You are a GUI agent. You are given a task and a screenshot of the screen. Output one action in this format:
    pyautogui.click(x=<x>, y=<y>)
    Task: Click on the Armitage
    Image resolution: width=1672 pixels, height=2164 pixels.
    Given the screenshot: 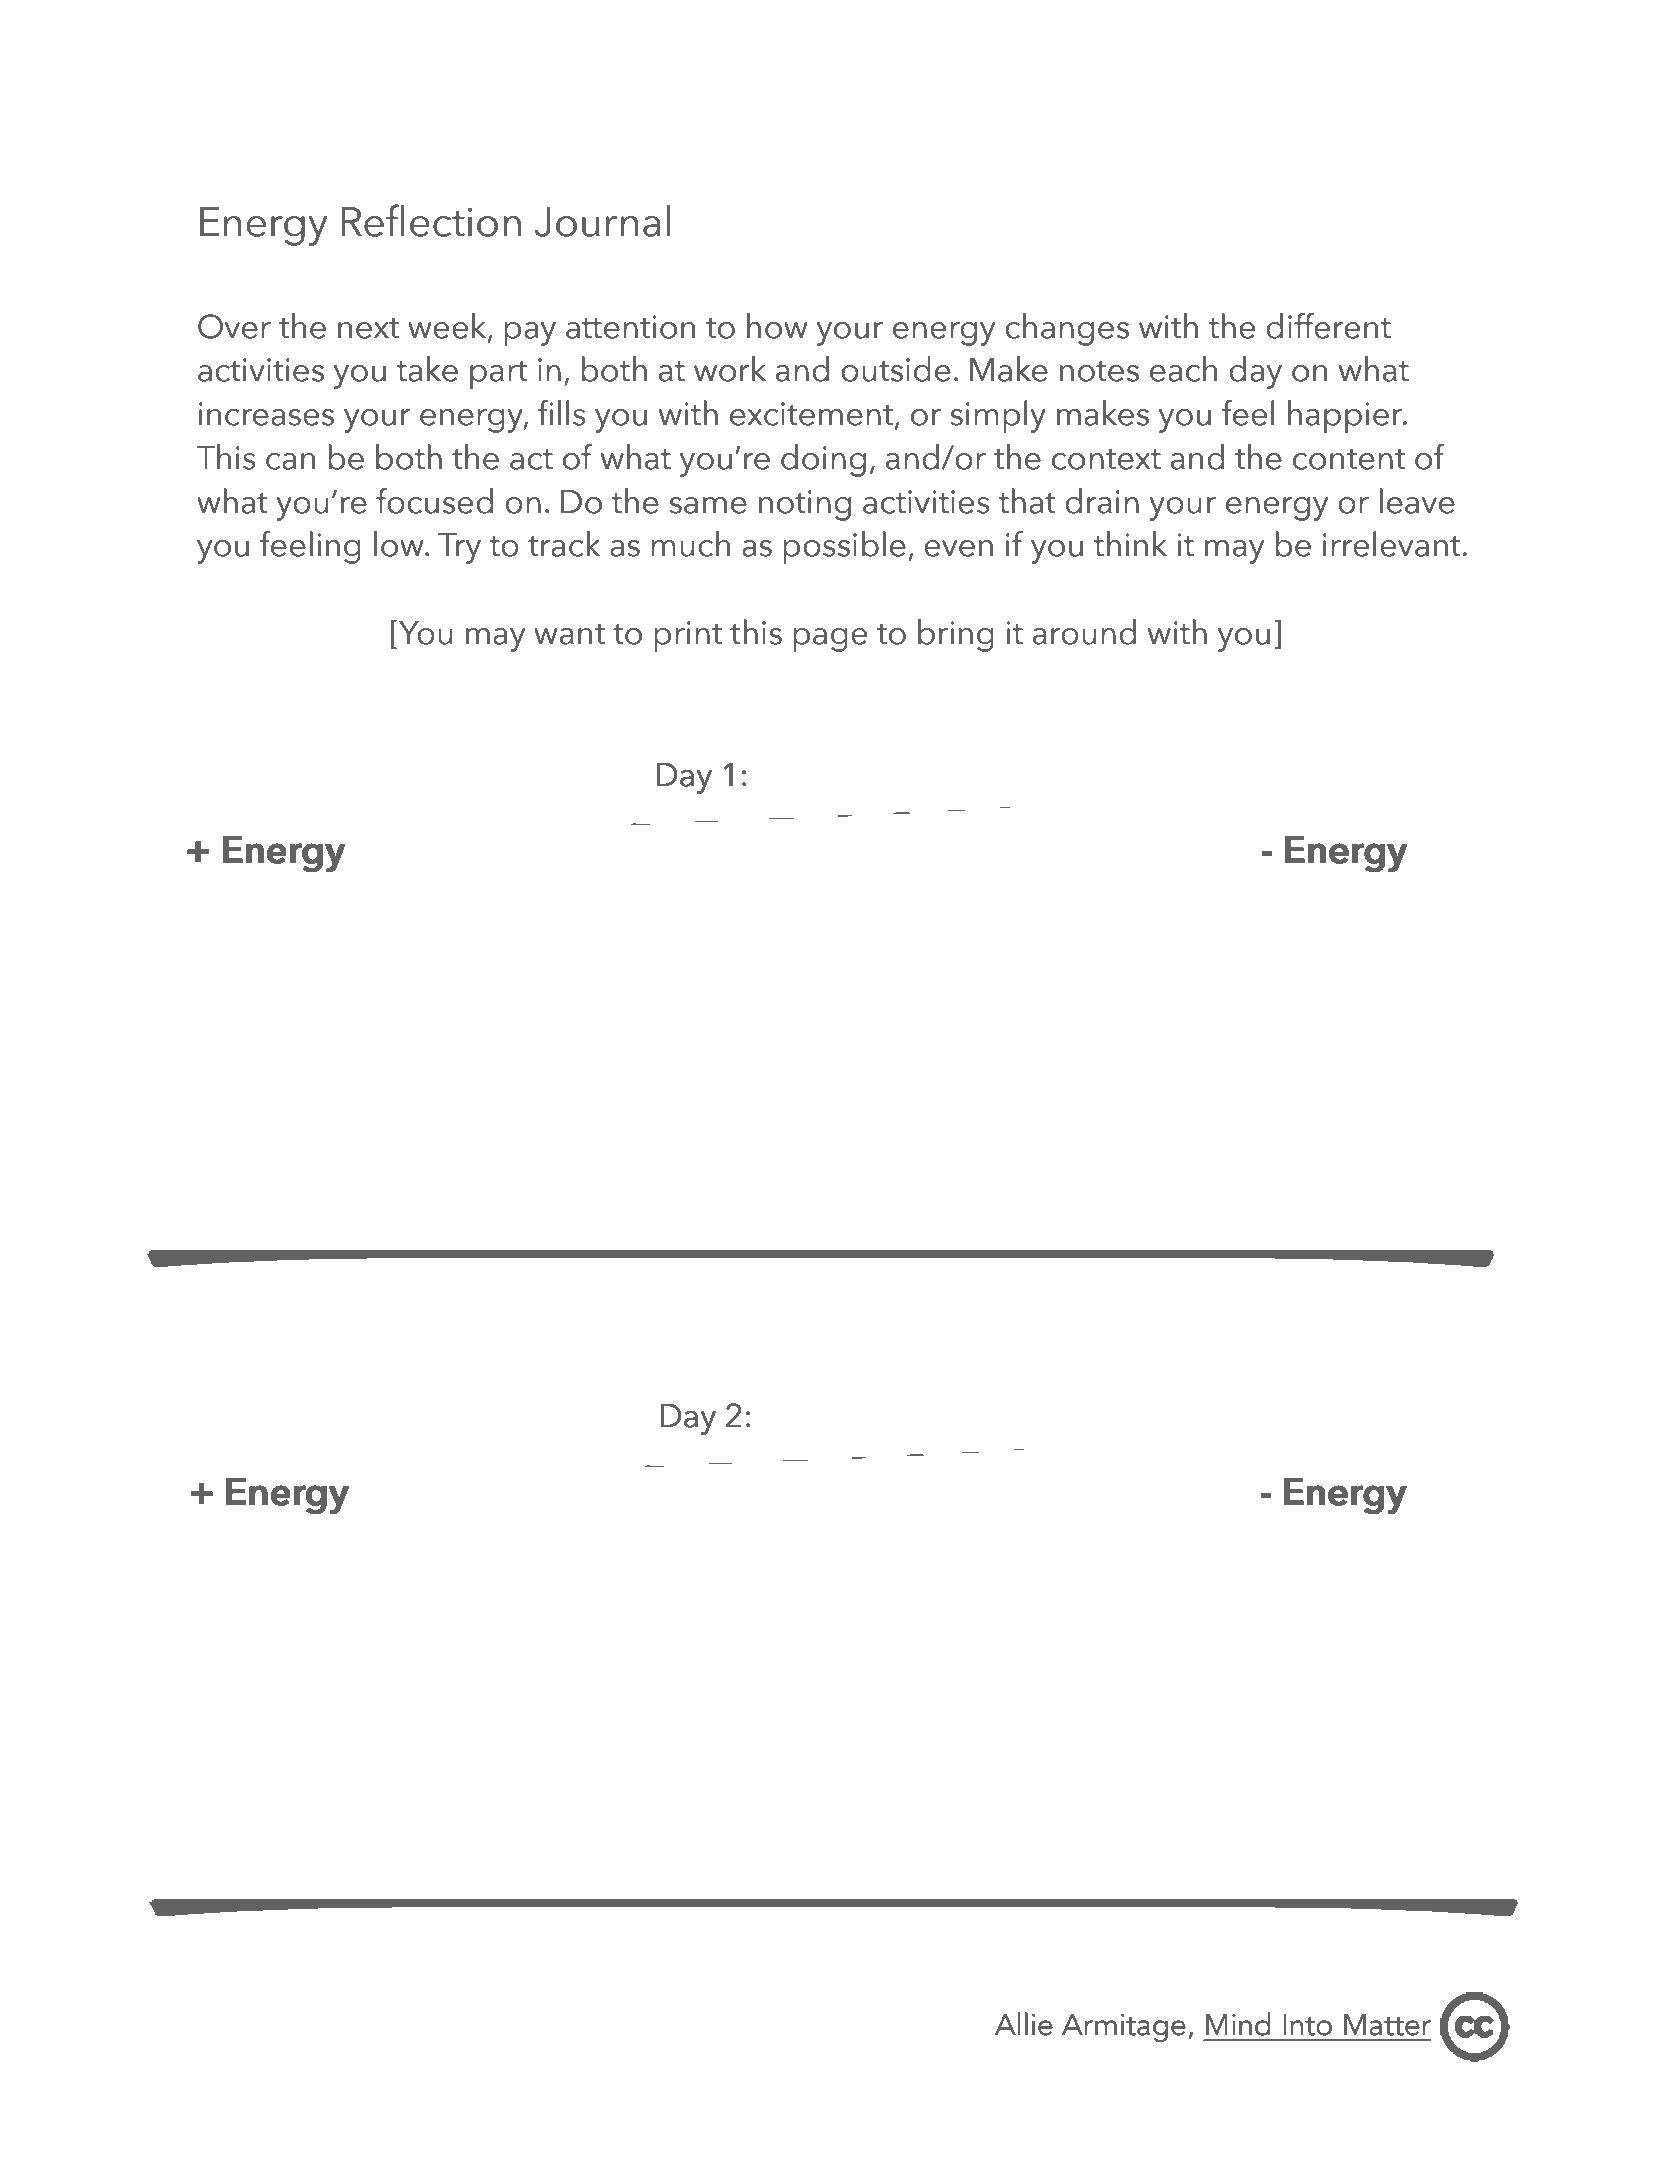 What is the action you would take?
    pyautogui.click(x=1124, y=2028)
